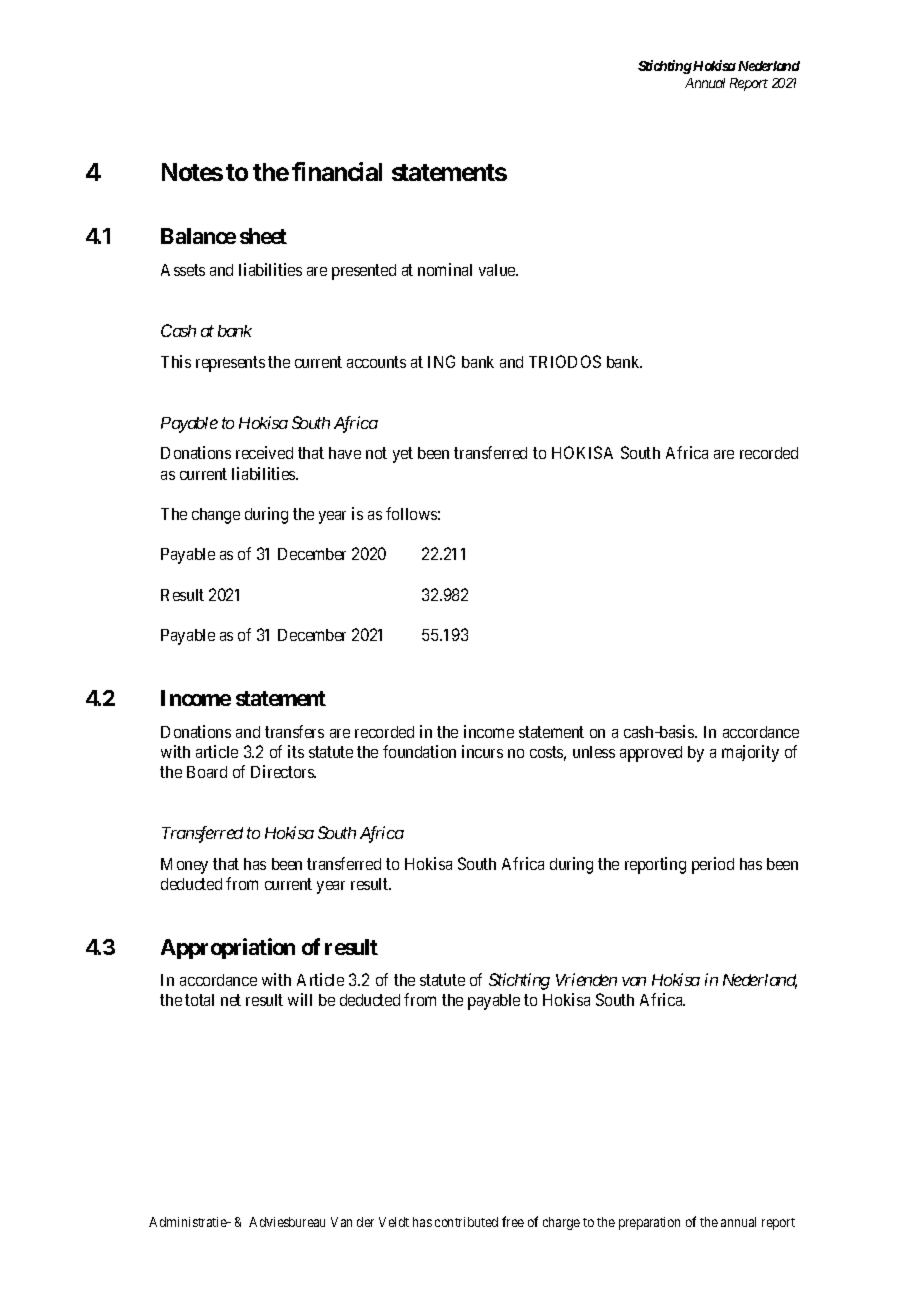  I want to click on Board, so click(207, 772).
